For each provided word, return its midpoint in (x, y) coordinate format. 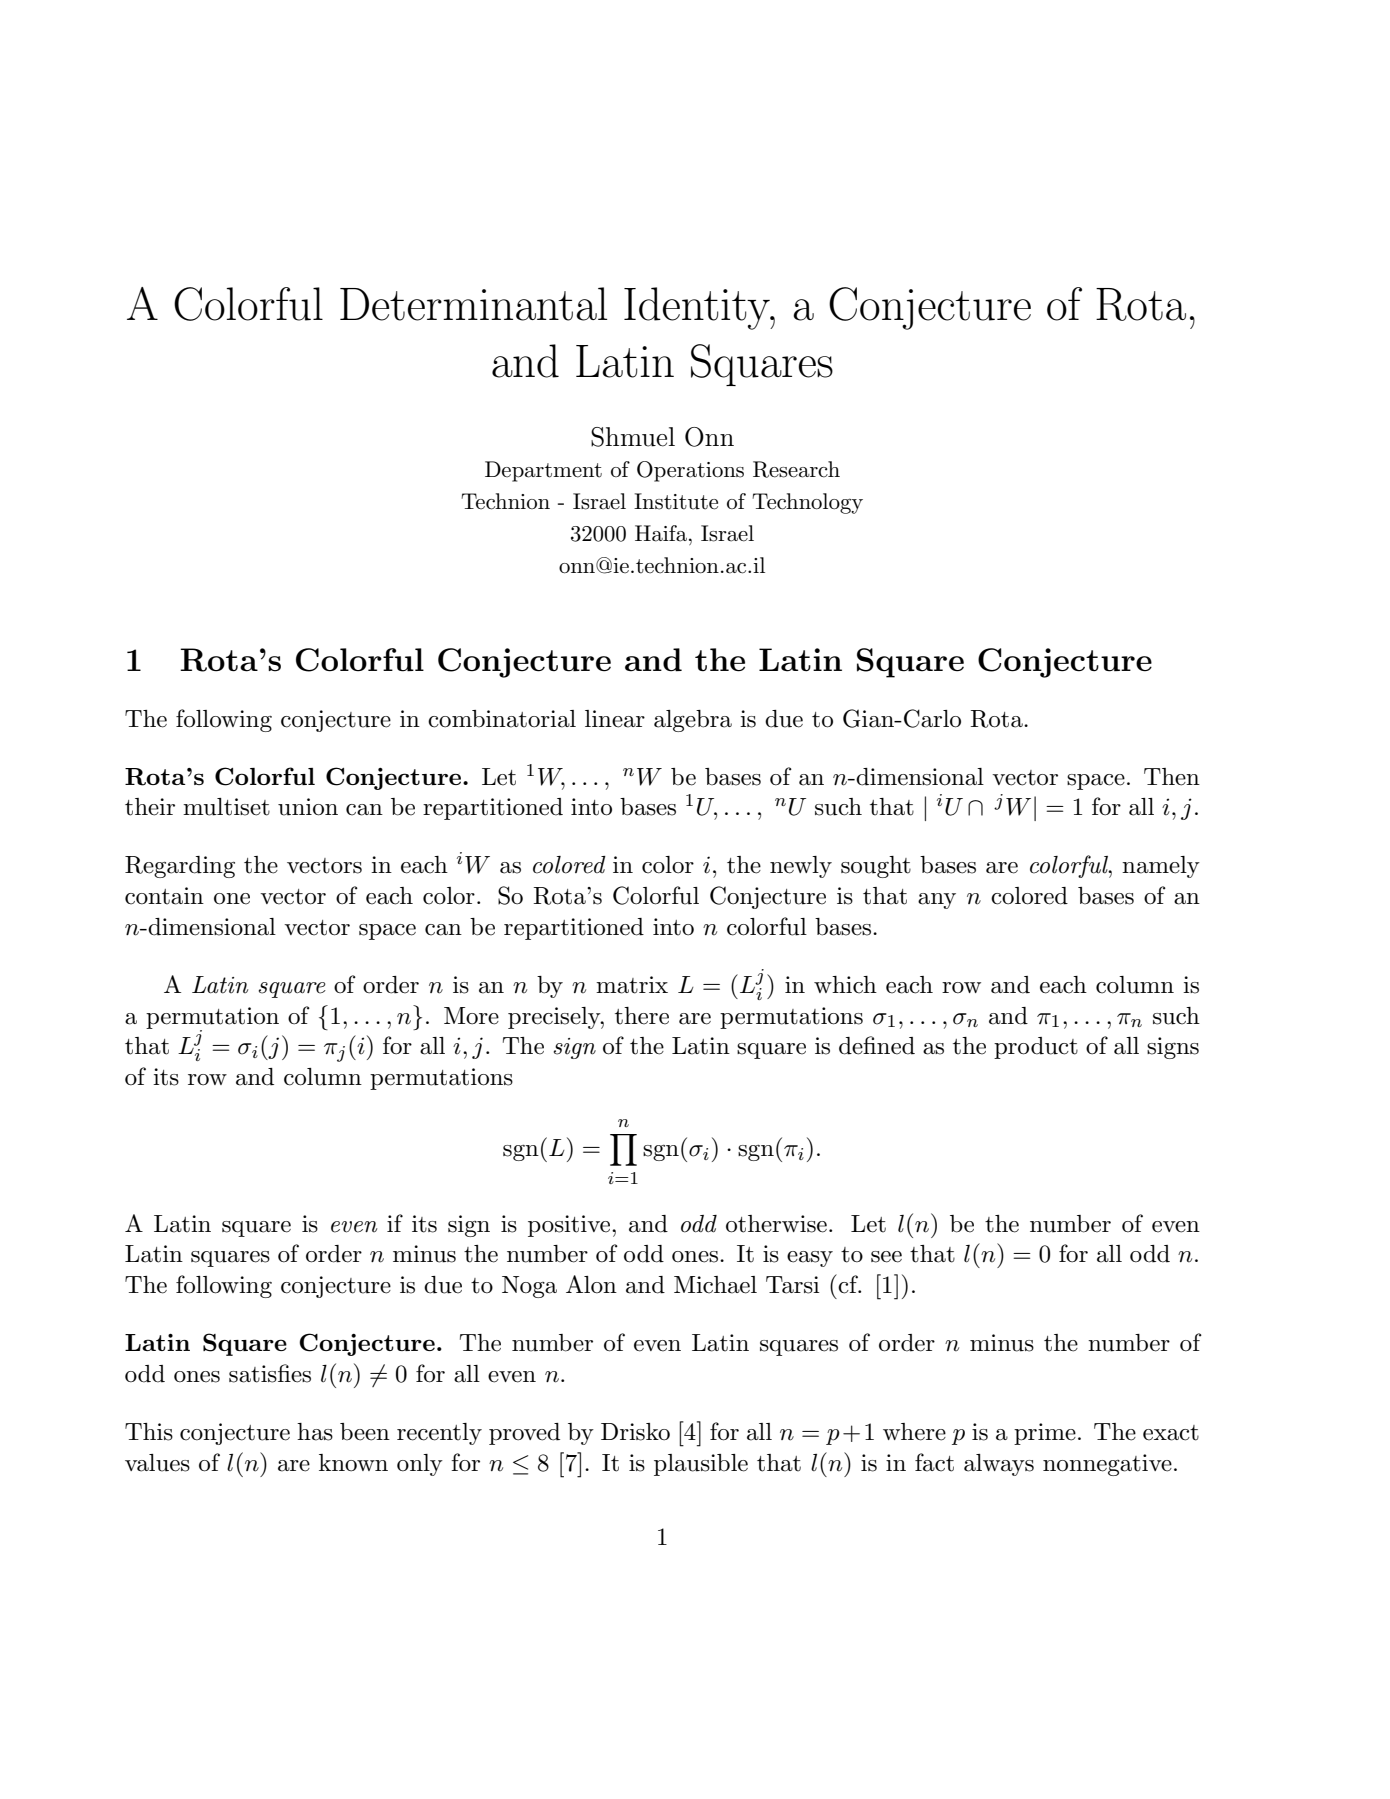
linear (615, 719)
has (315, 1432)
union (308, 807)
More (471, 1016)
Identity (698, 308)
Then (1172, 777)
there (642, 1016)
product (1036, 1048)
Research (796, 469)
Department (543, 471)
